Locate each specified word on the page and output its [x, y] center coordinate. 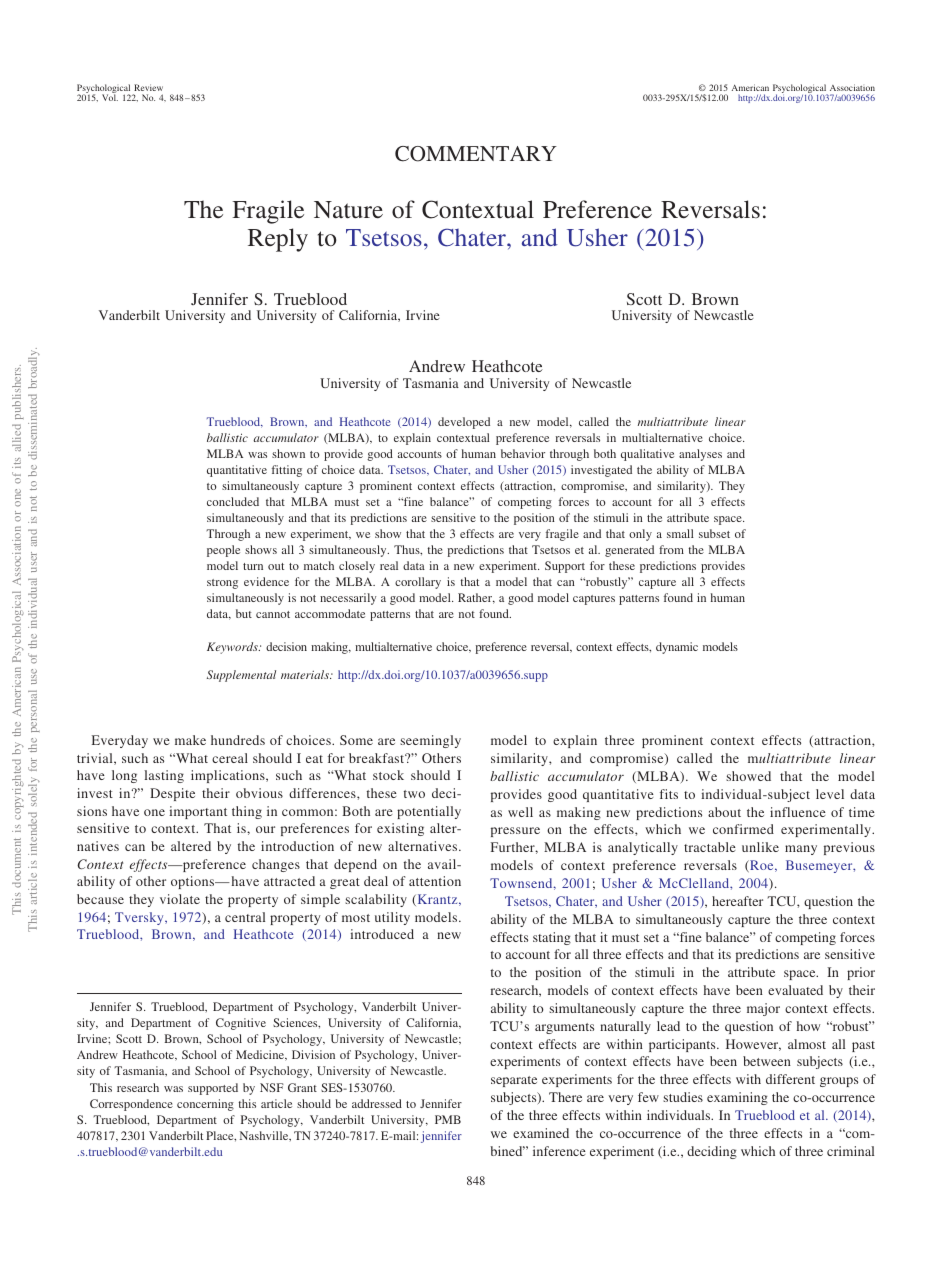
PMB [448, 1119]
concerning [205, 1105]
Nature [348, 210]
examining [737, 1098]
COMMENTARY [476, 154]
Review [148, 87]
